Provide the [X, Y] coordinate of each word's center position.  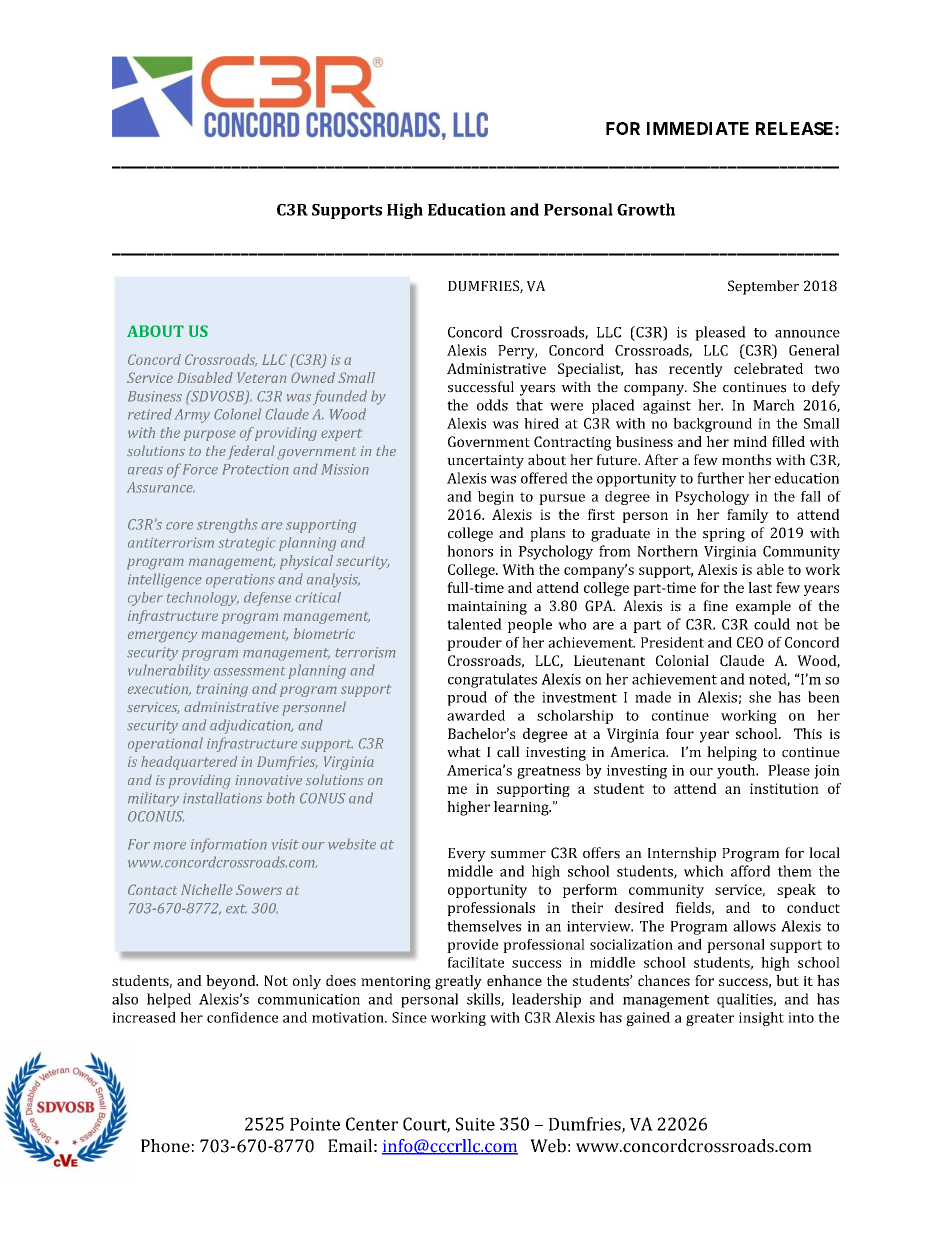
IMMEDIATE [698, 128]
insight [761, 1019]
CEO [750, 642]
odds [492, 405]
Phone [165, 1146]
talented [474, 624]
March [774, 405]
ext [236, 909]
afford [750, 871]
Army [192, 416]
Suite [475, 1124]
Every [467, 855]
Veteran [262, 377]
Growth [646, 209]
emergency [163, 637]
